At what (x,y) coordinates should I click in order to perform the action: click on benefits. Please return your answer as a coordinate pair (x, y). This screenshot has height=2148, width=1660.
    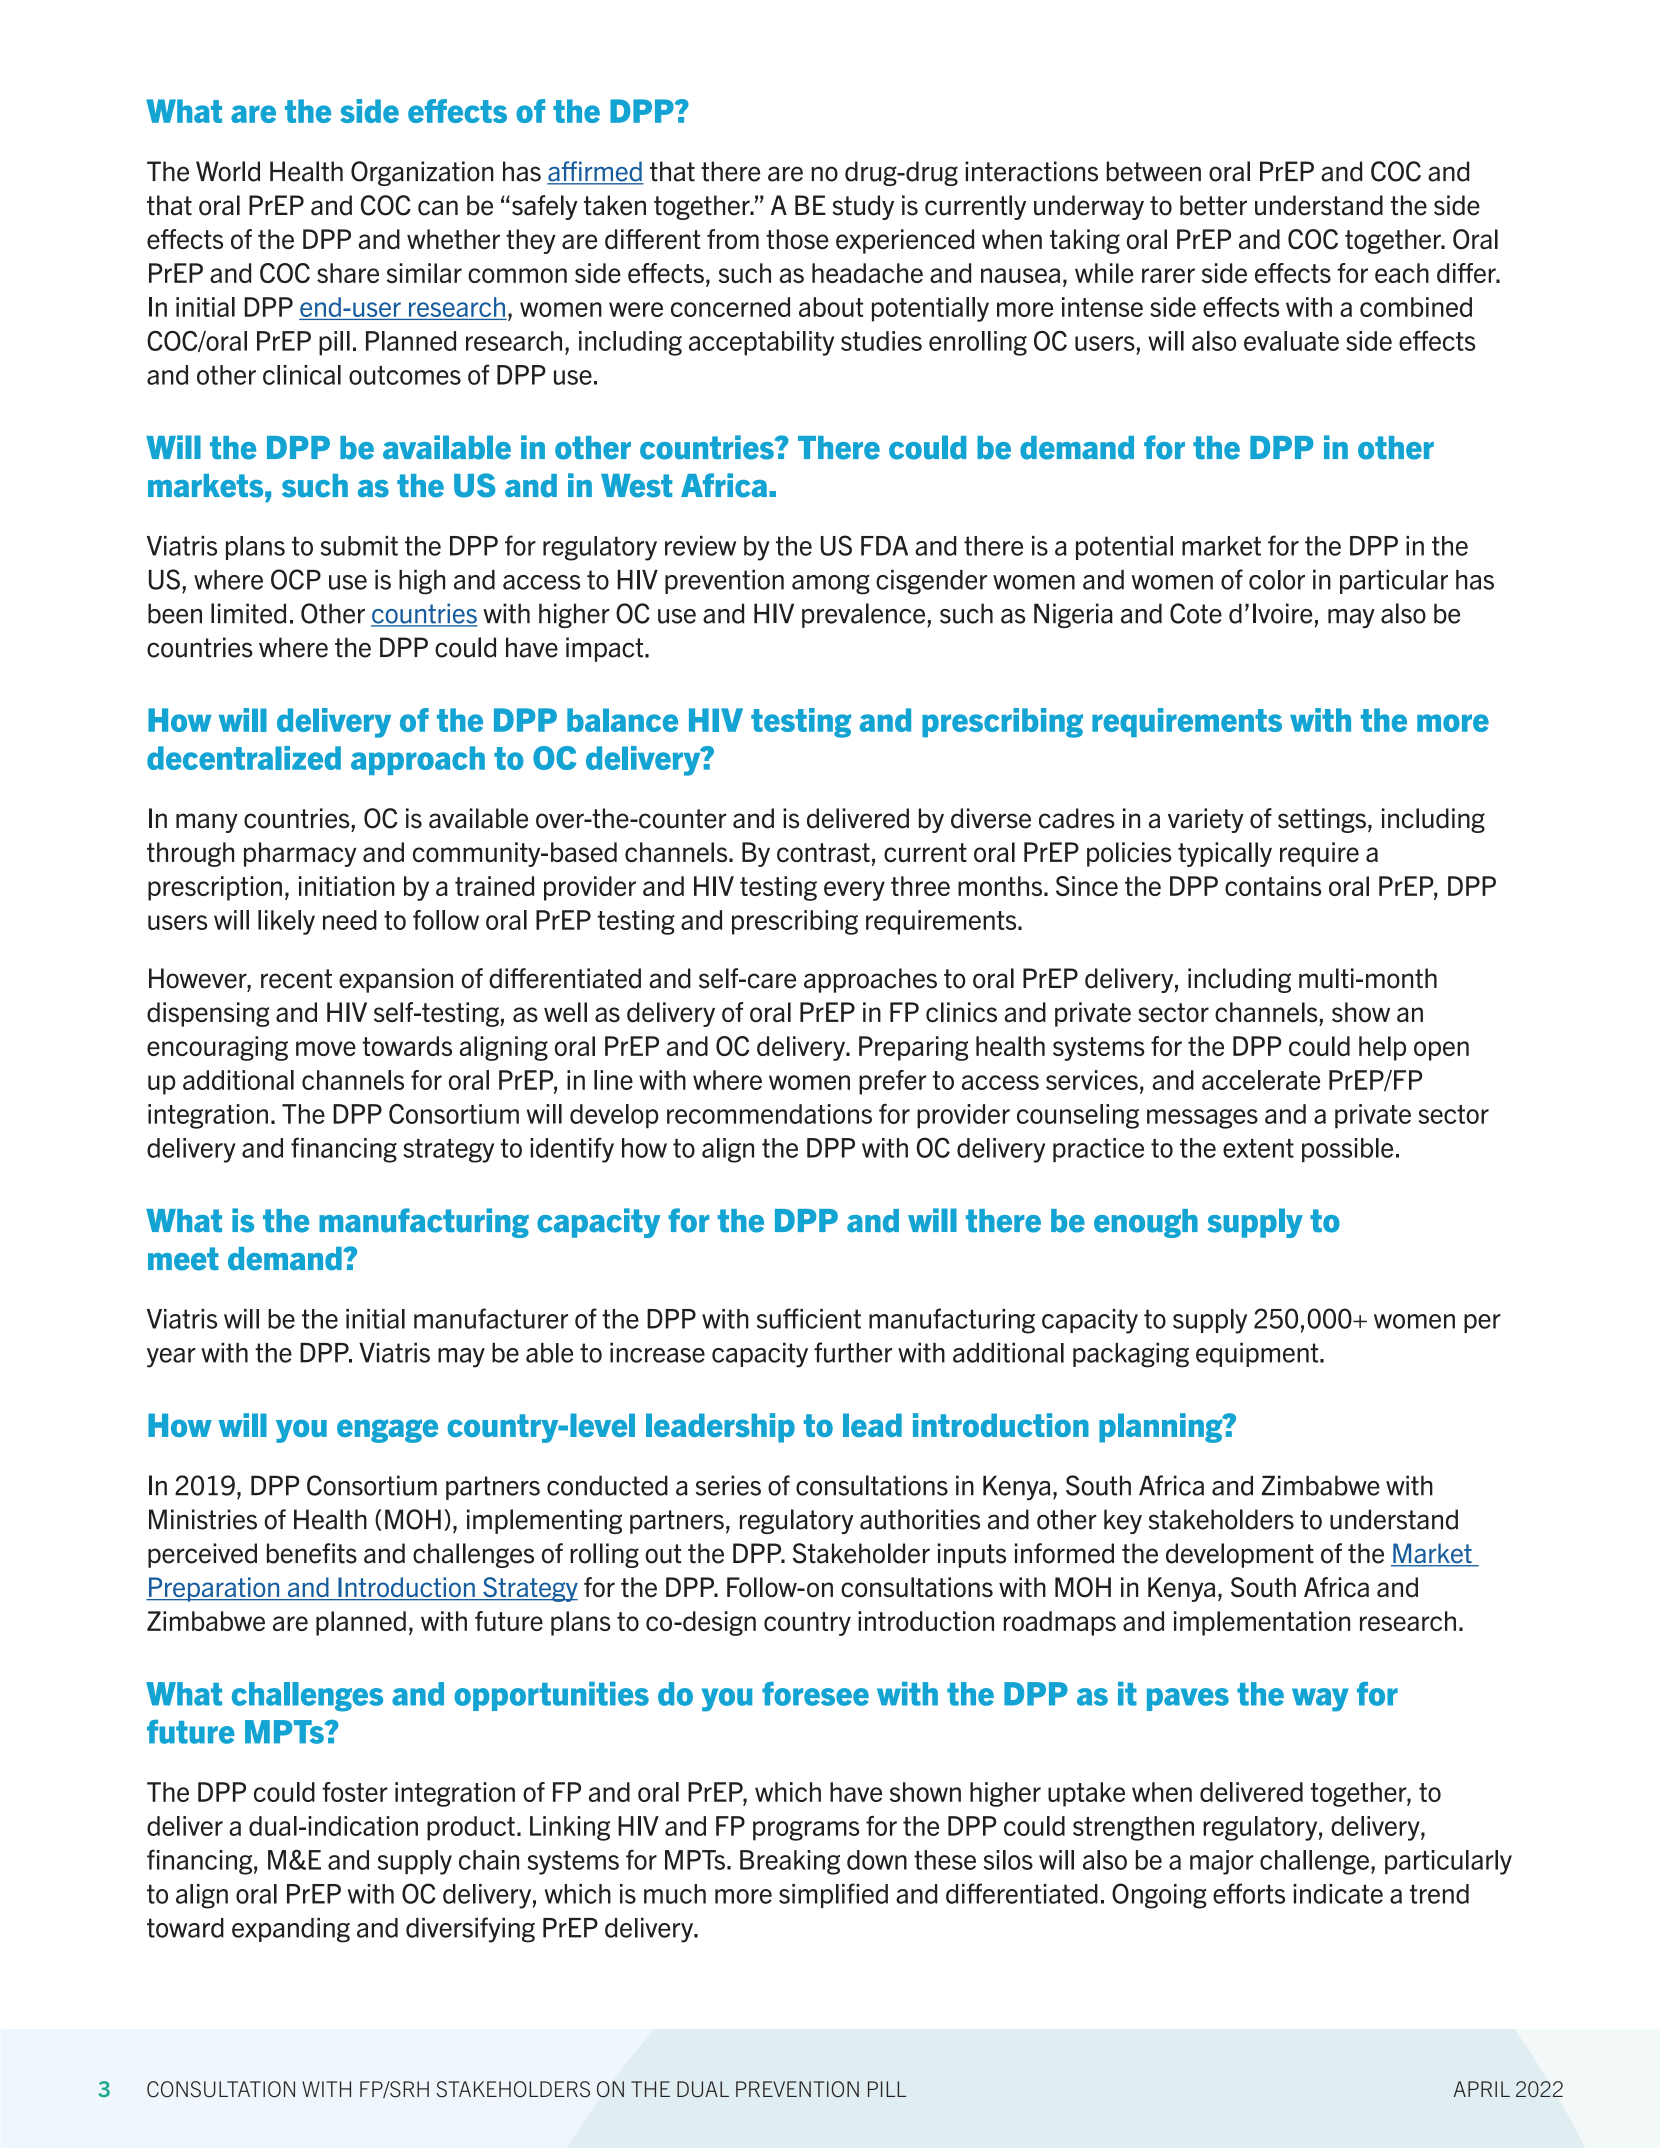
    Looking at the image, I should click on (312, 1553).
